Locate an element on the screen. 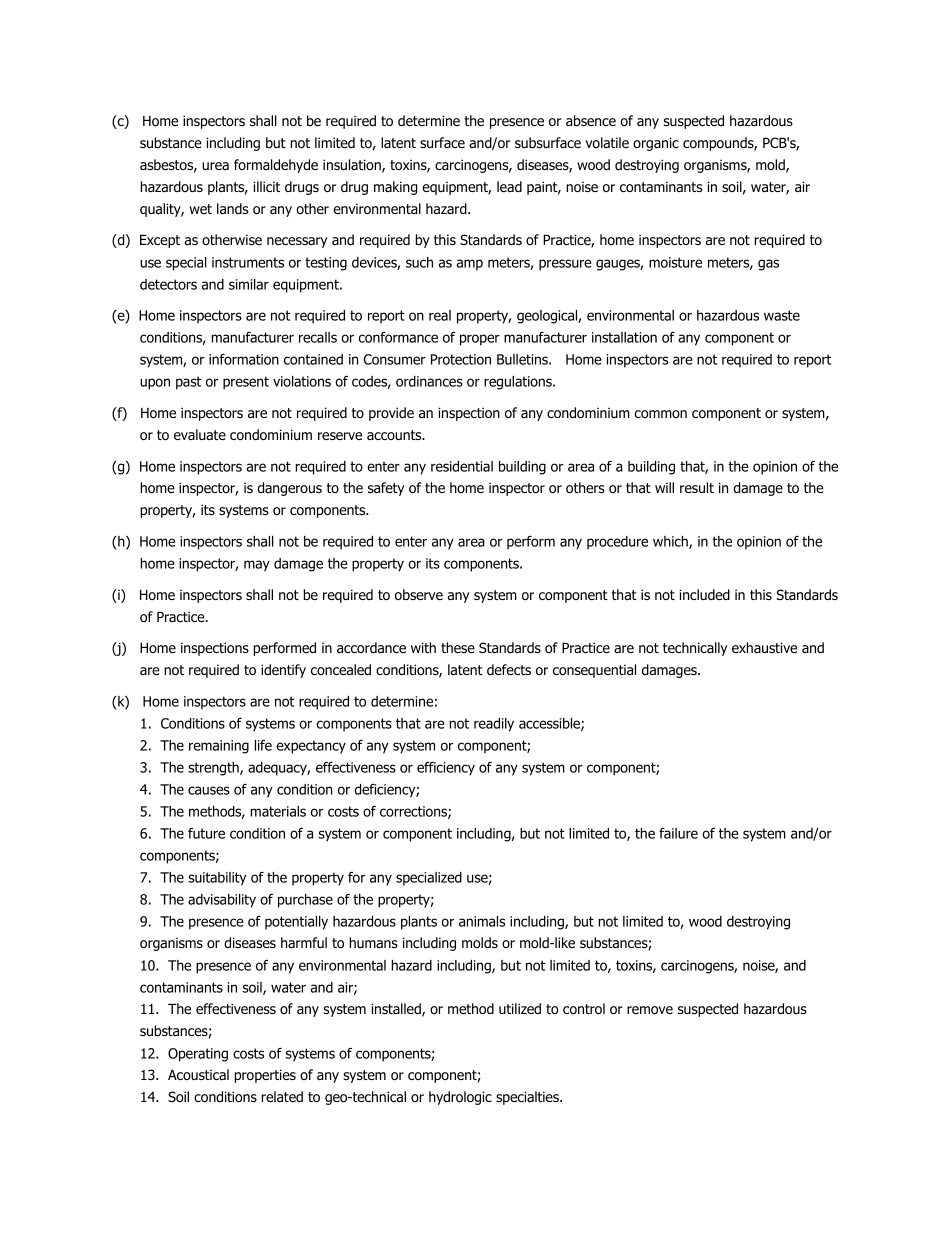  Protection is located at coordinates (461, 359).
